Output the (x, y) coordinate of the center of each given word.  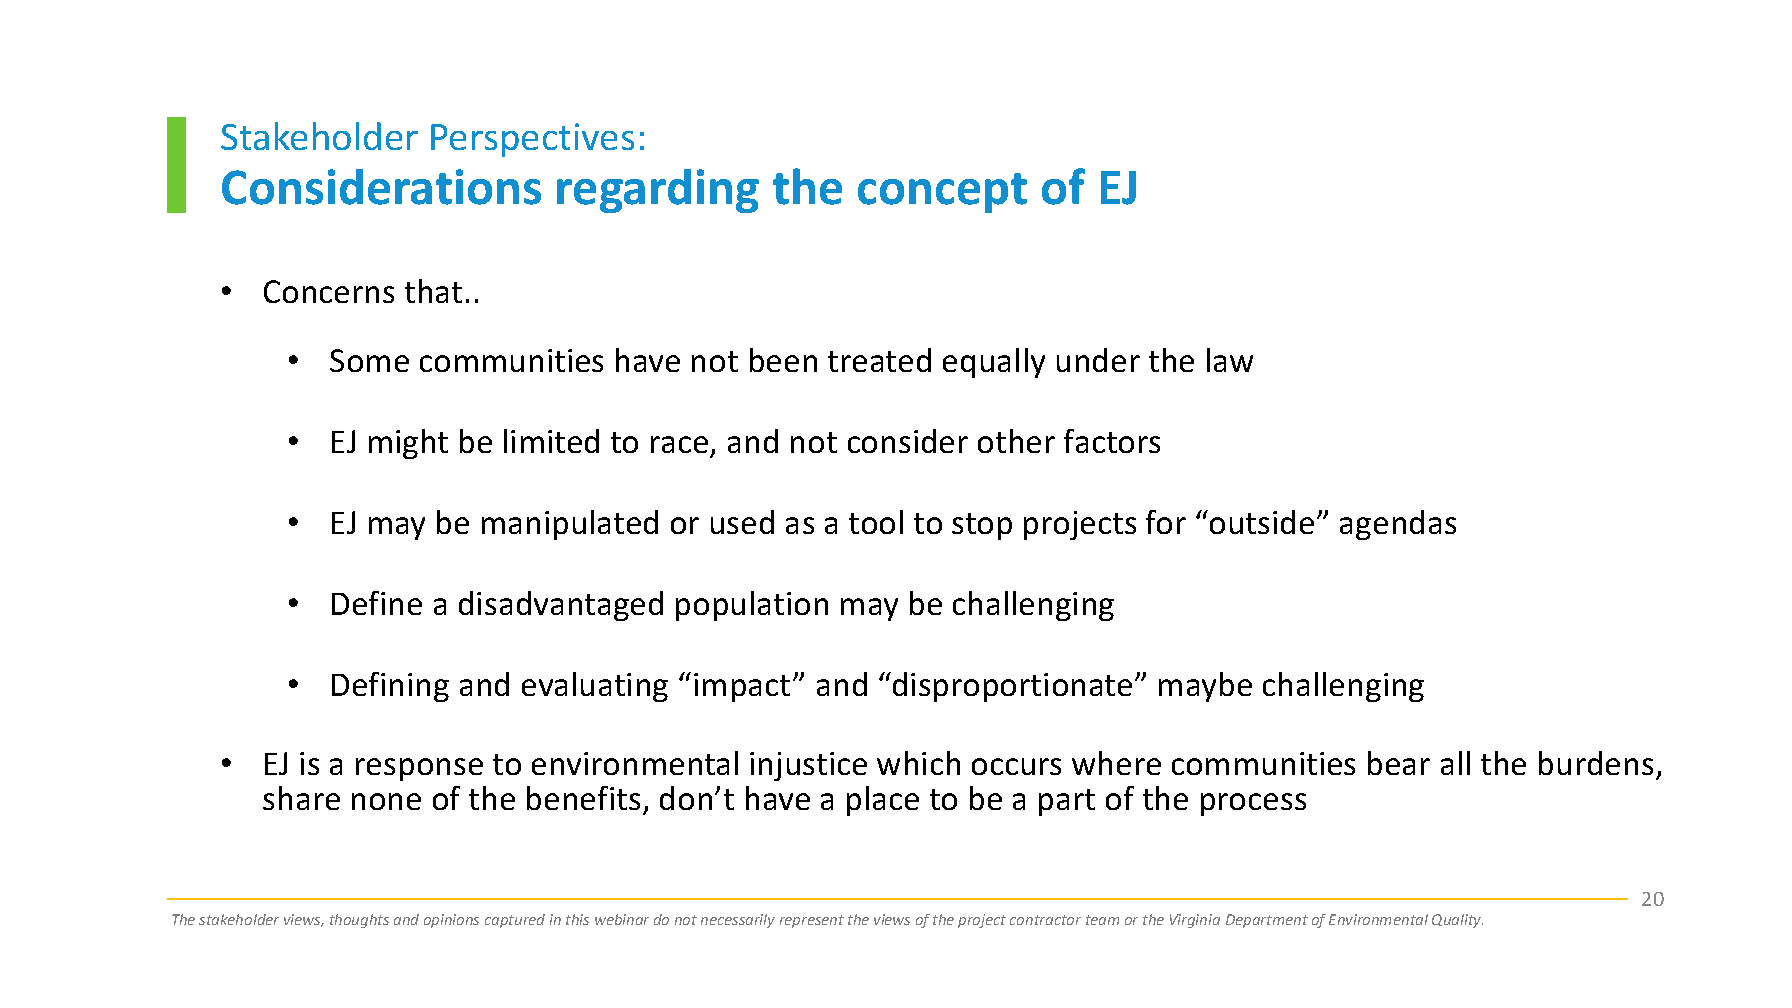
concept (942, 193)
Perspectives (532, 140)
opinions (451, 921)
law (1230, 360)
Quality (1457, 921)
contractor (1045, 920)
